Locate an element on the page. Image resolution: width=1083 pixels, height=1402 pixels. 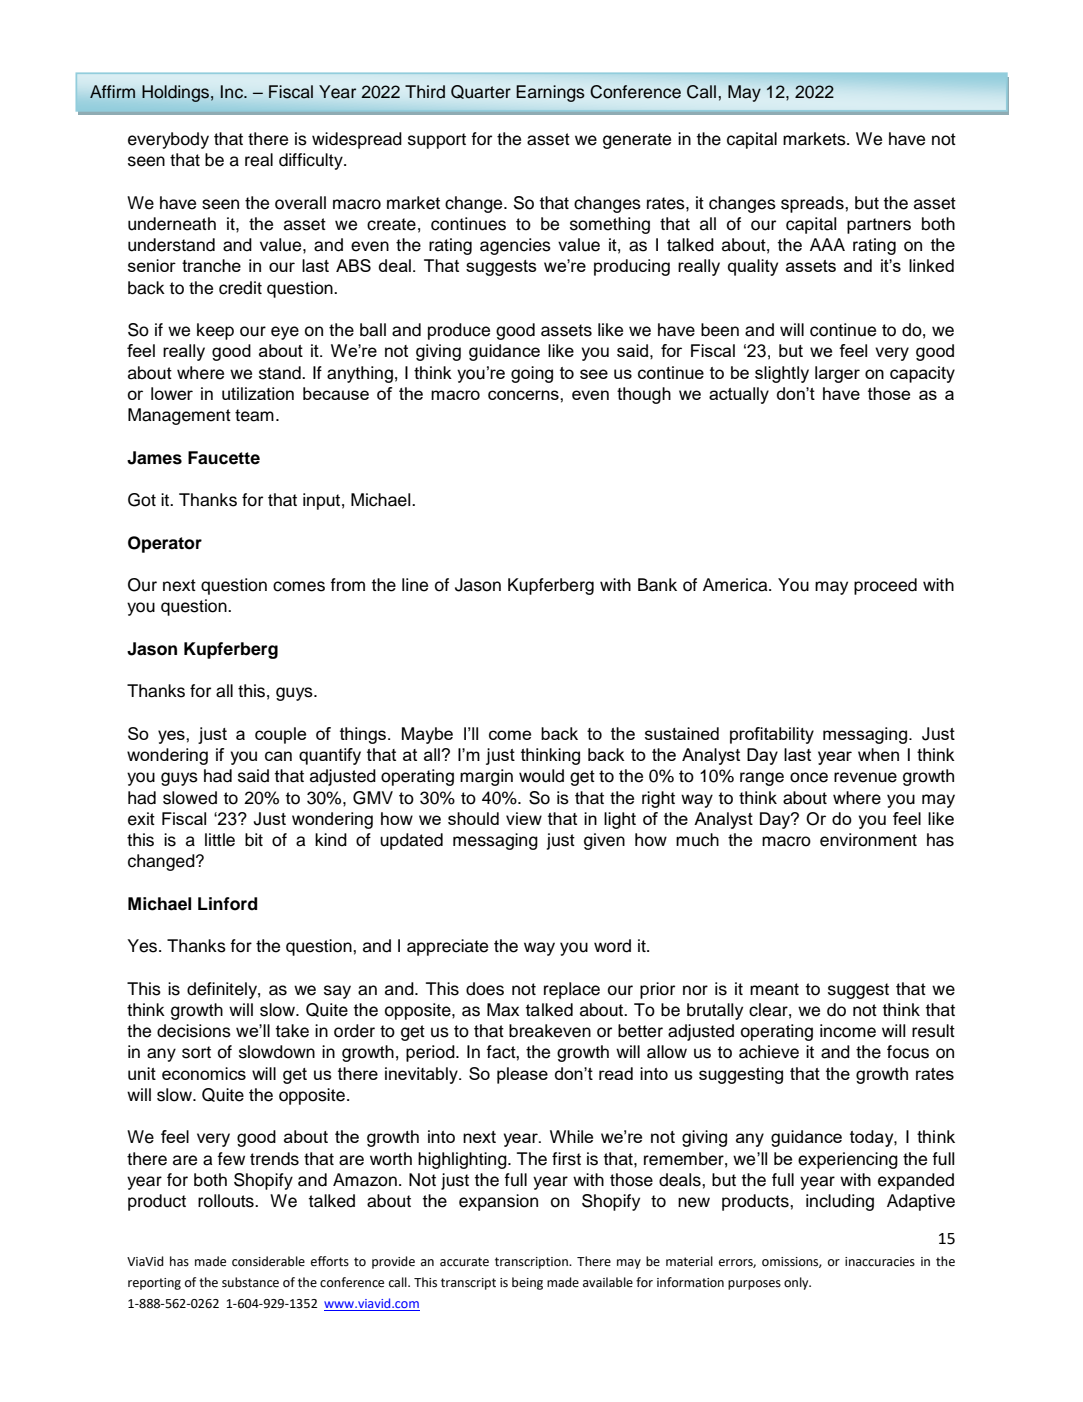
couple is located at coordinates (280, 735).
